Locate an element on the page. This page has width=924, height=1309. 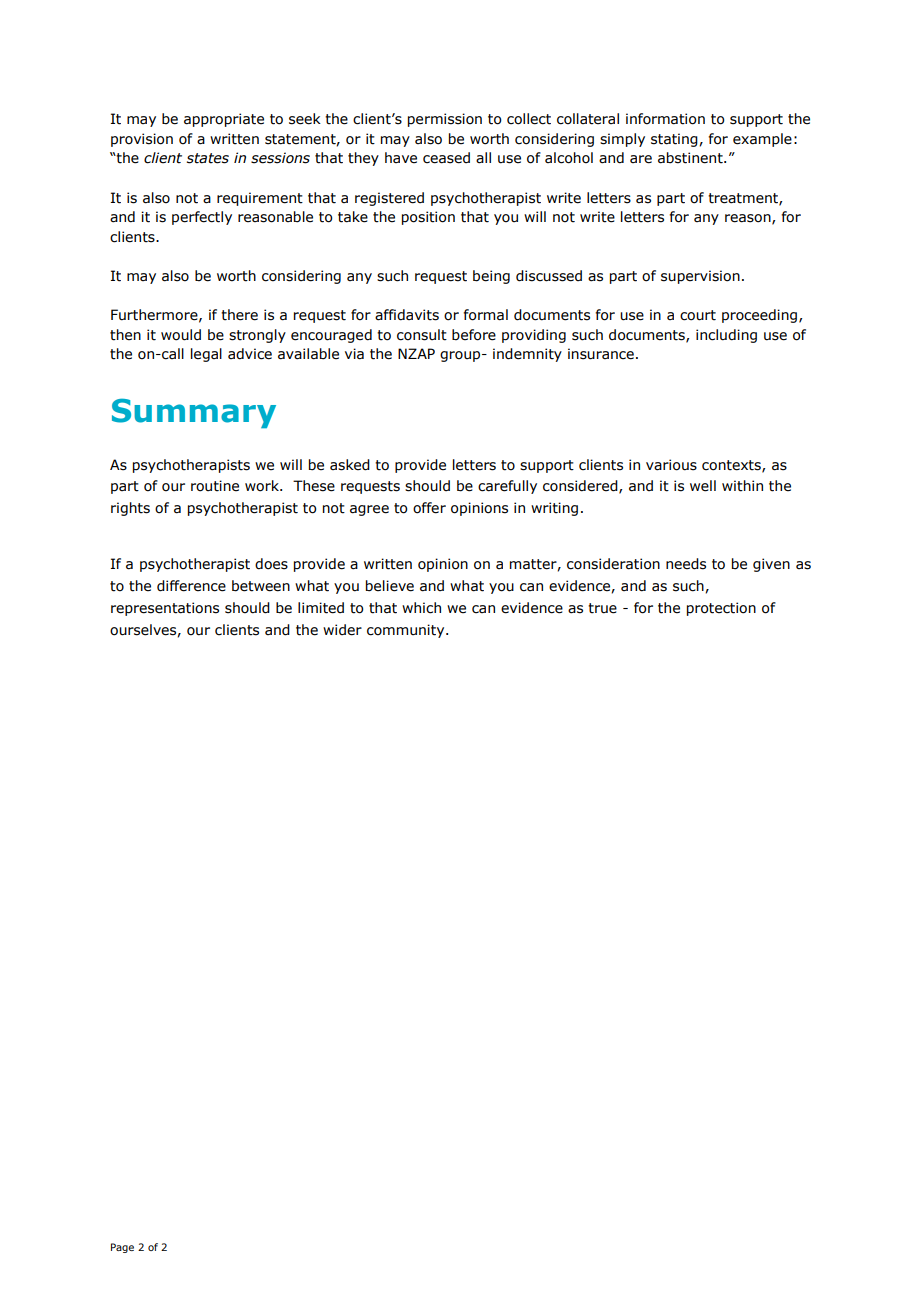
ceased is located at coordinates (446, 158).
